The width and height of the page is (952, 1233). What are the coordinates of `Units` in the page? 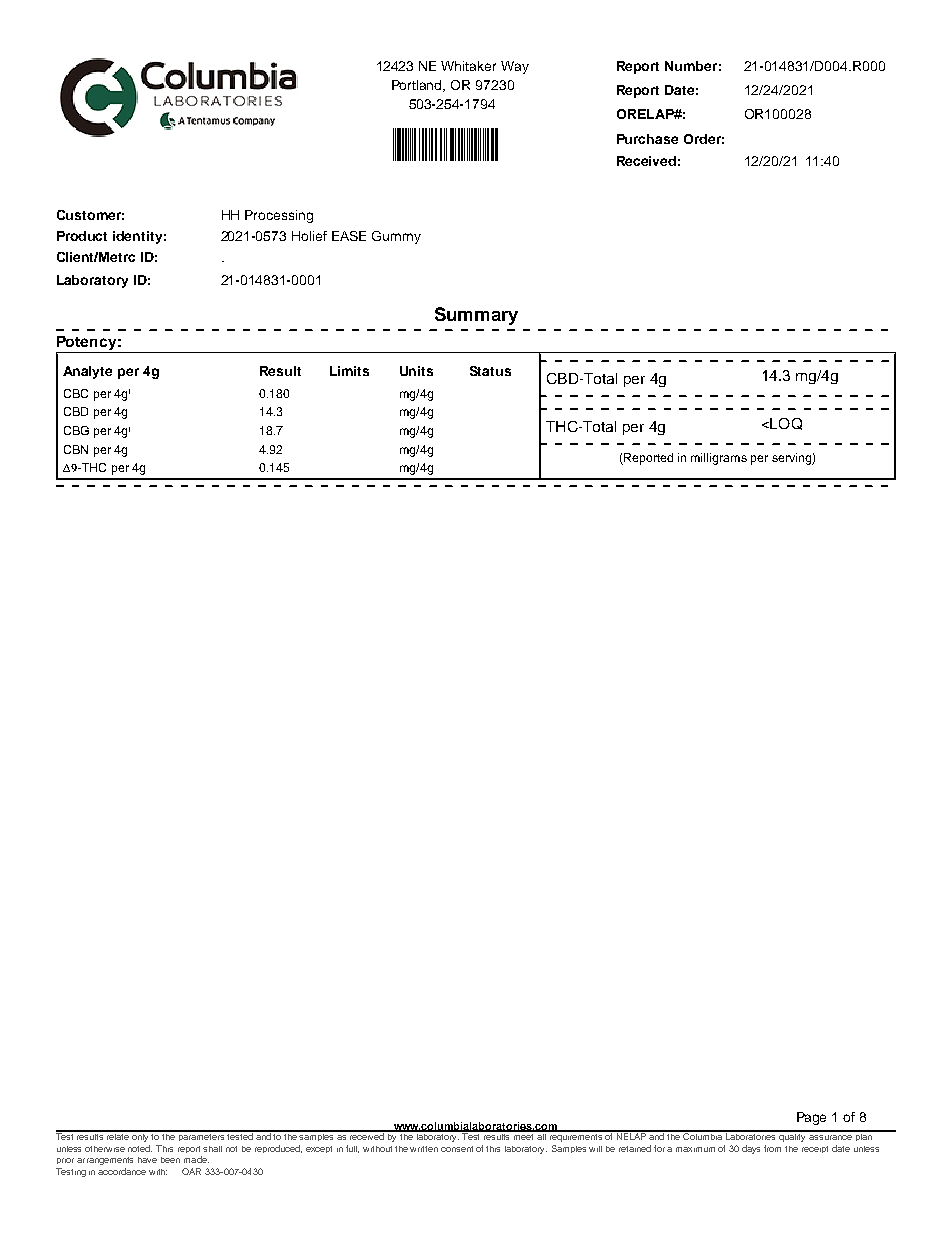 It's located at (416, 371).
